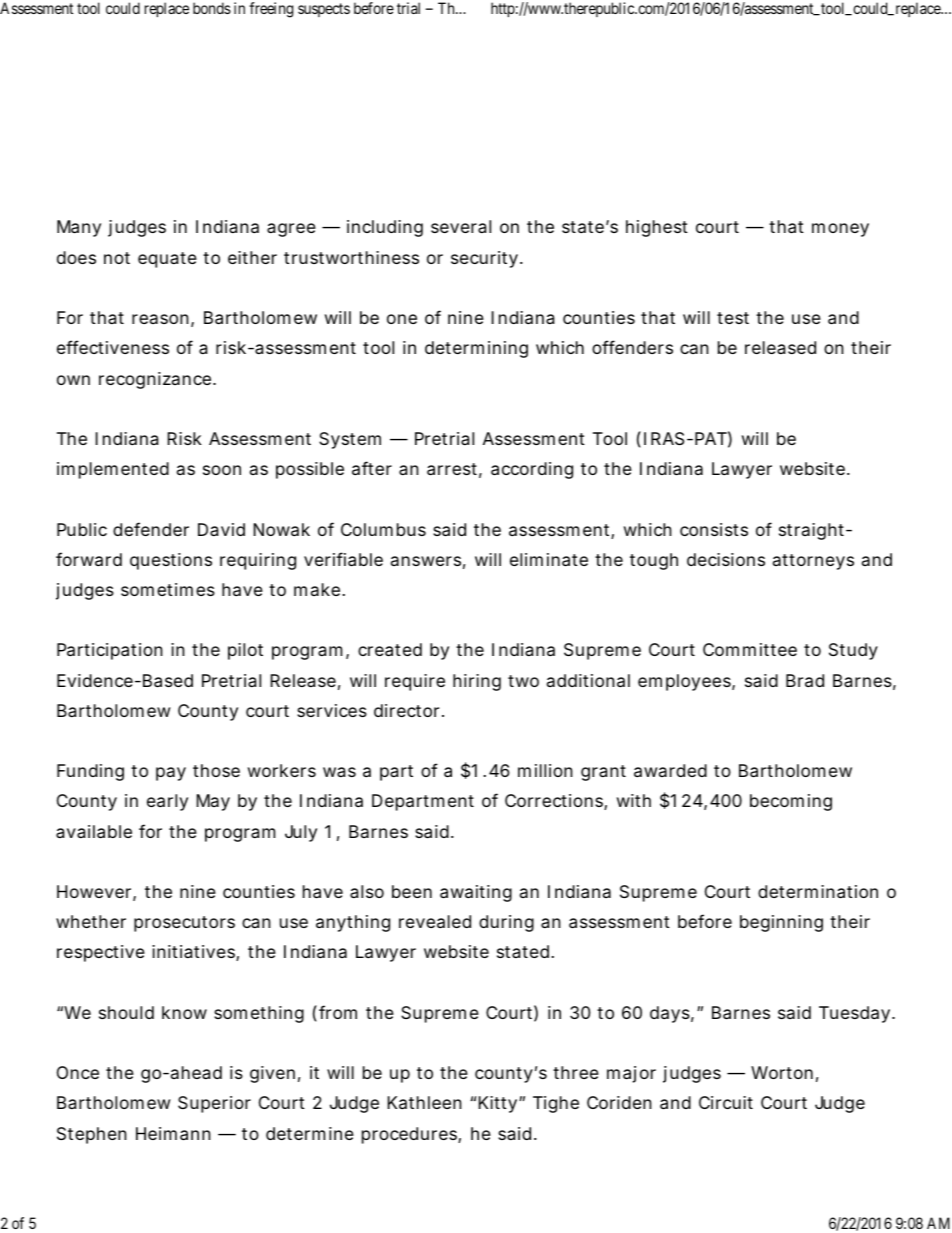 This image has width=952, height=1233. I want to click on money, so click(840, 230).
